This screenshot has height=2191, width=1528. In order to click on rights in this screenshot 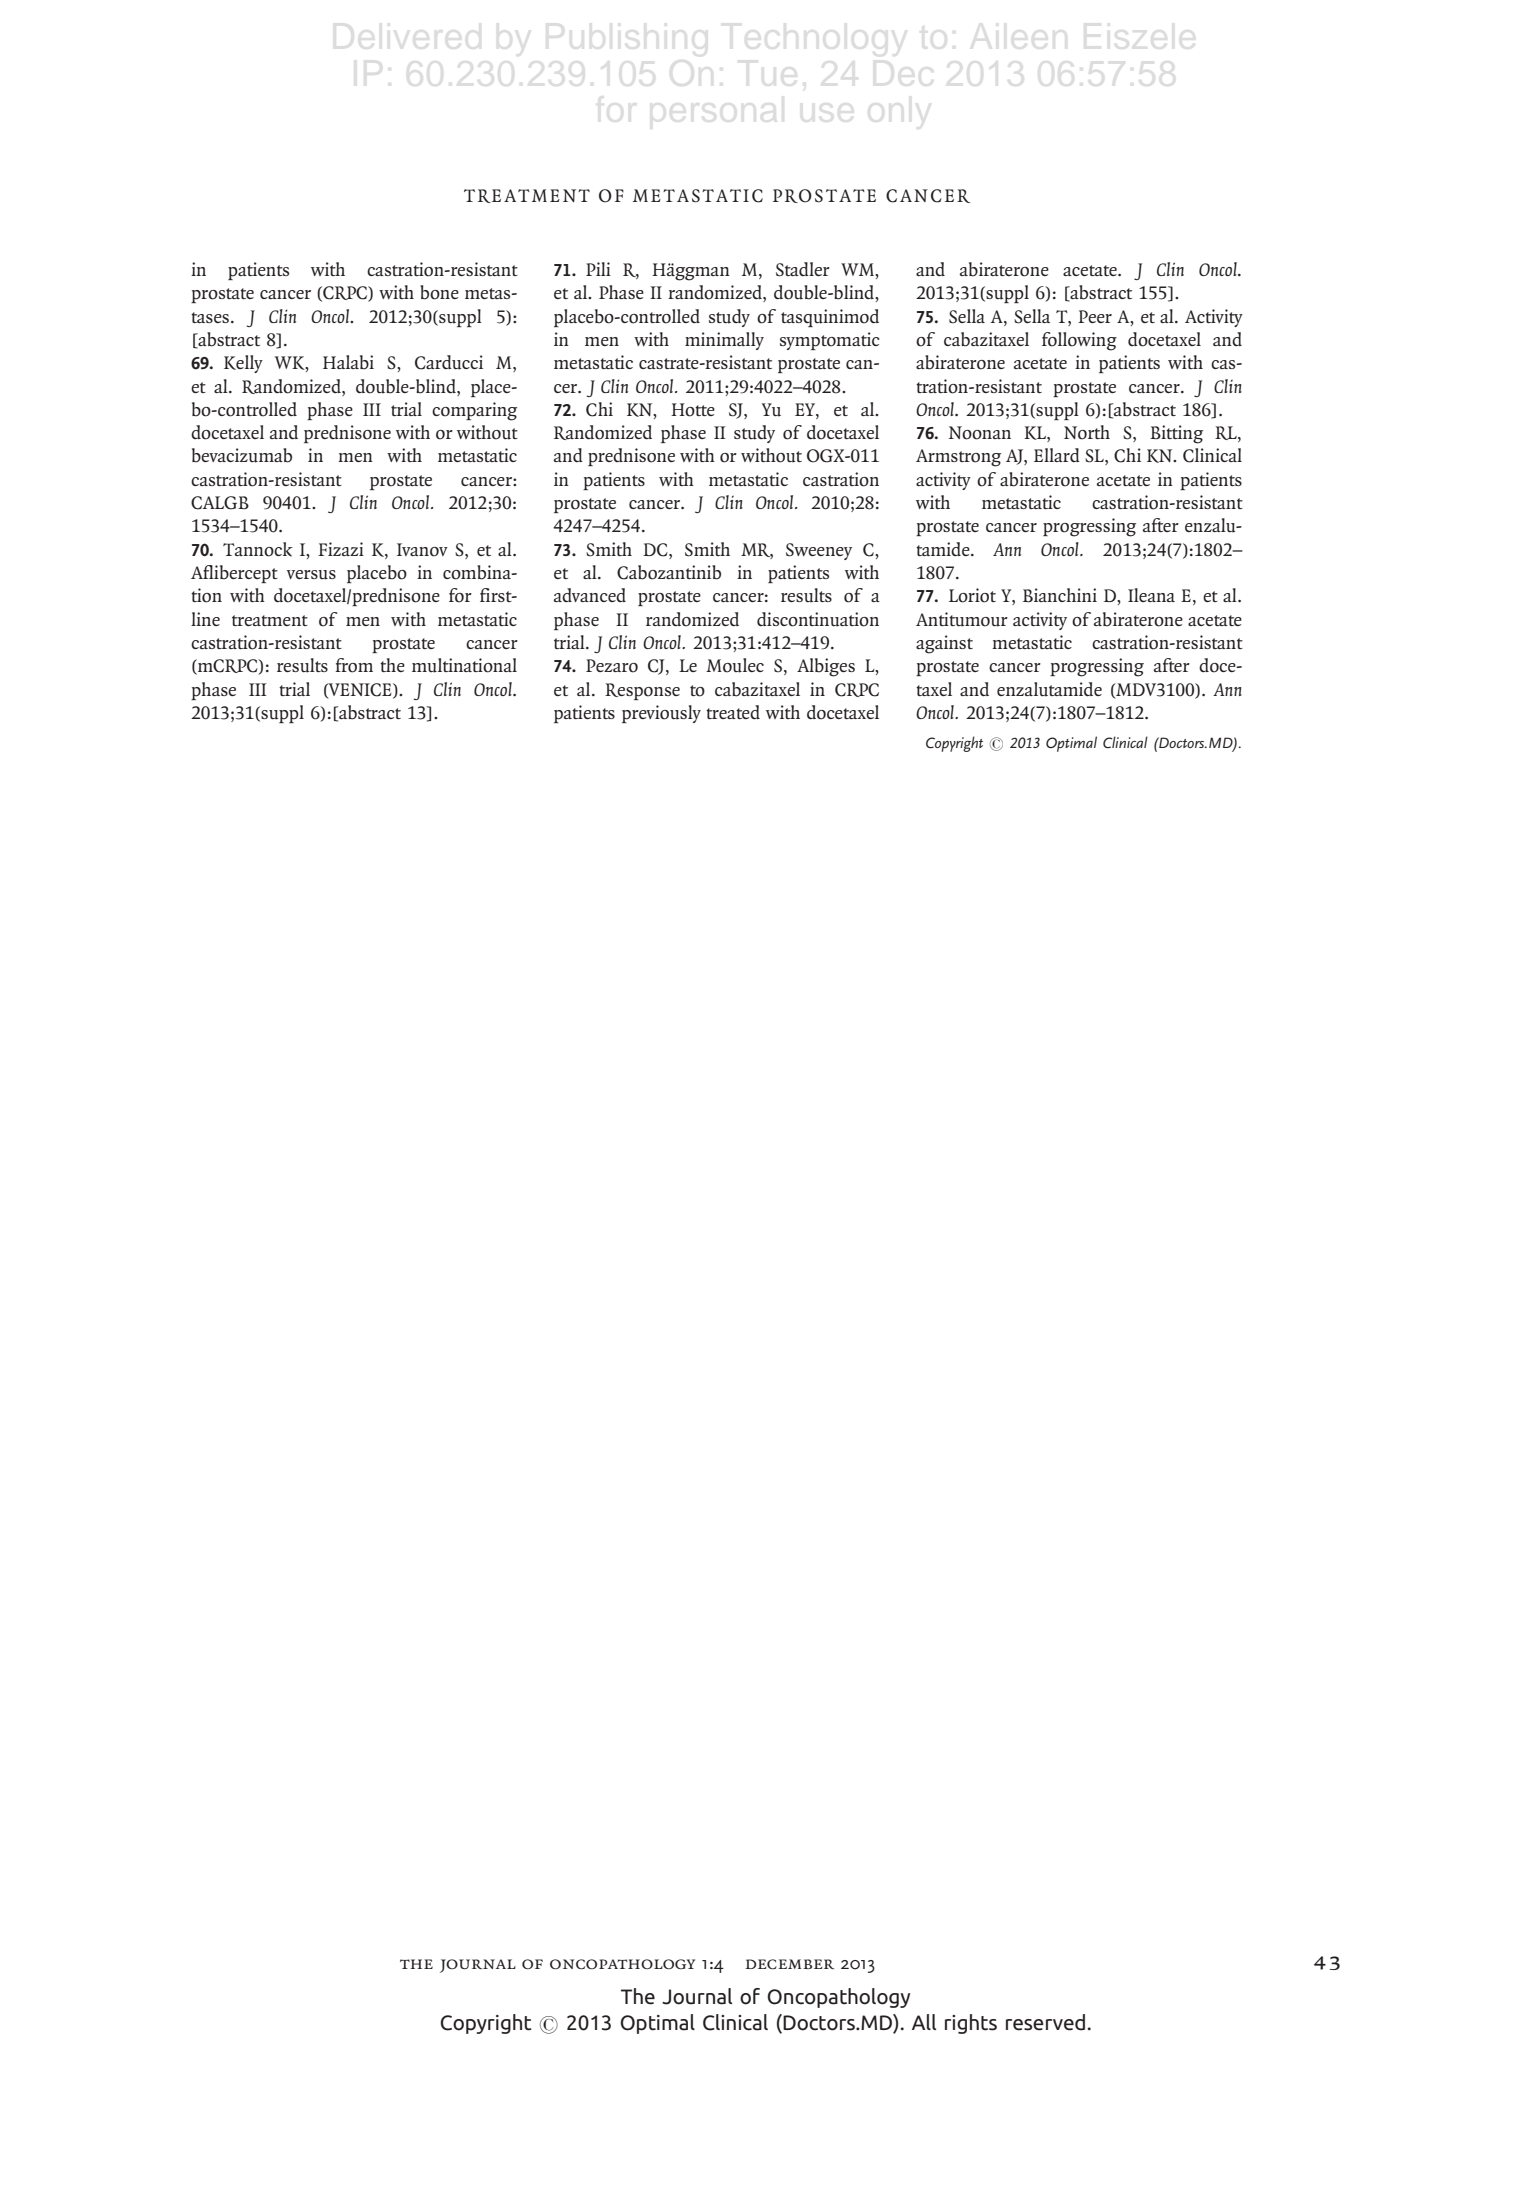, I will do `click(971, 2024)`.
